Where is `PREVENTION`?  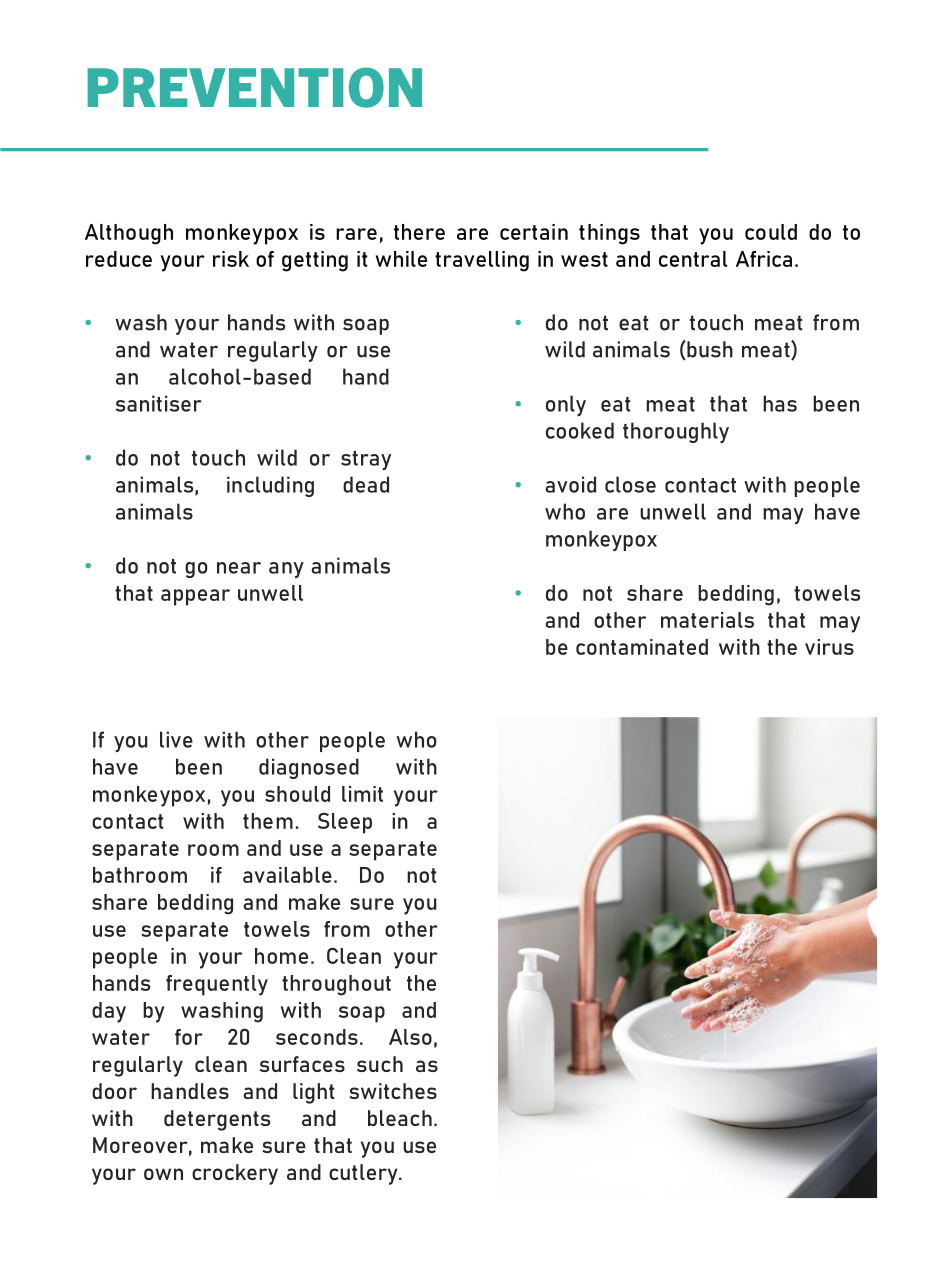 PREVENTION is located at coordinates (254, 87).
